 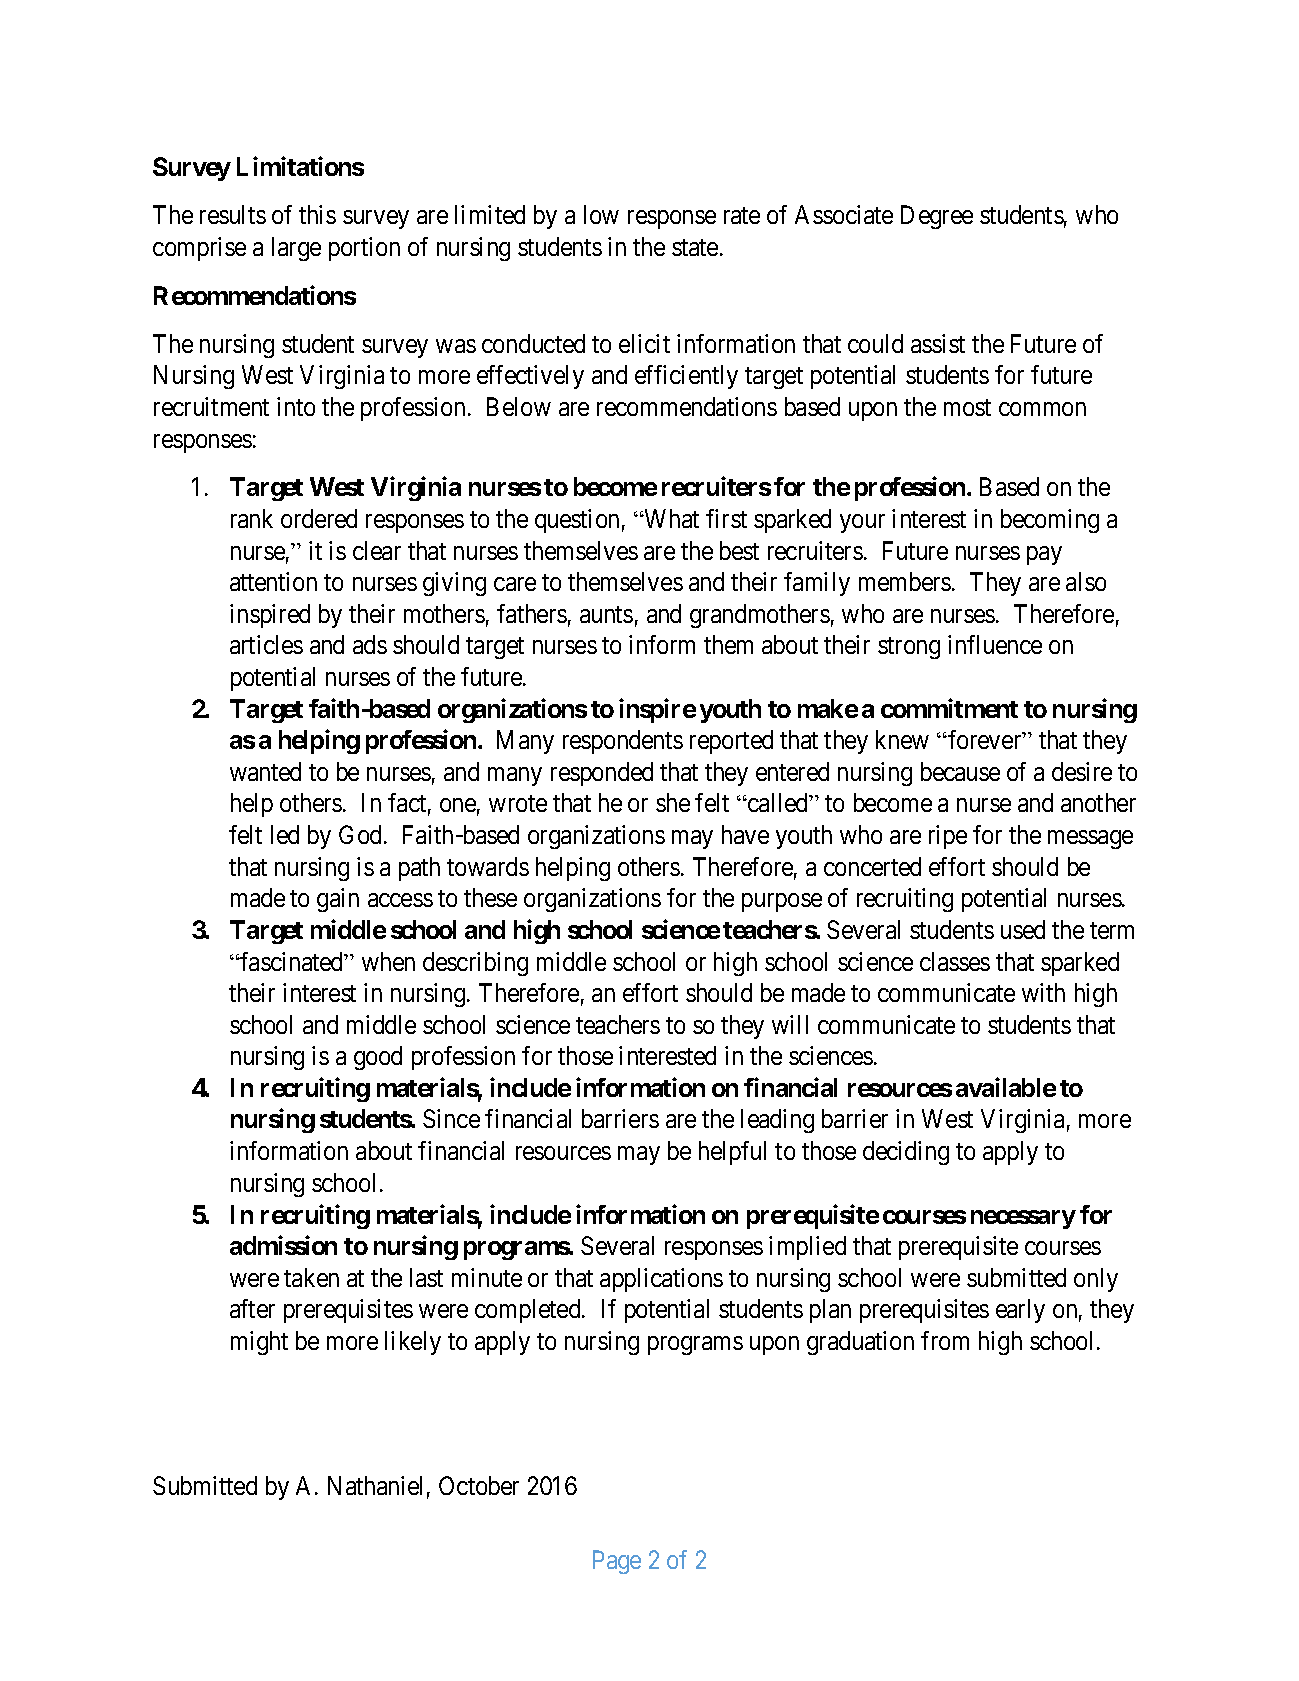 I want to click on Degree, so click(x=937, y=217).
